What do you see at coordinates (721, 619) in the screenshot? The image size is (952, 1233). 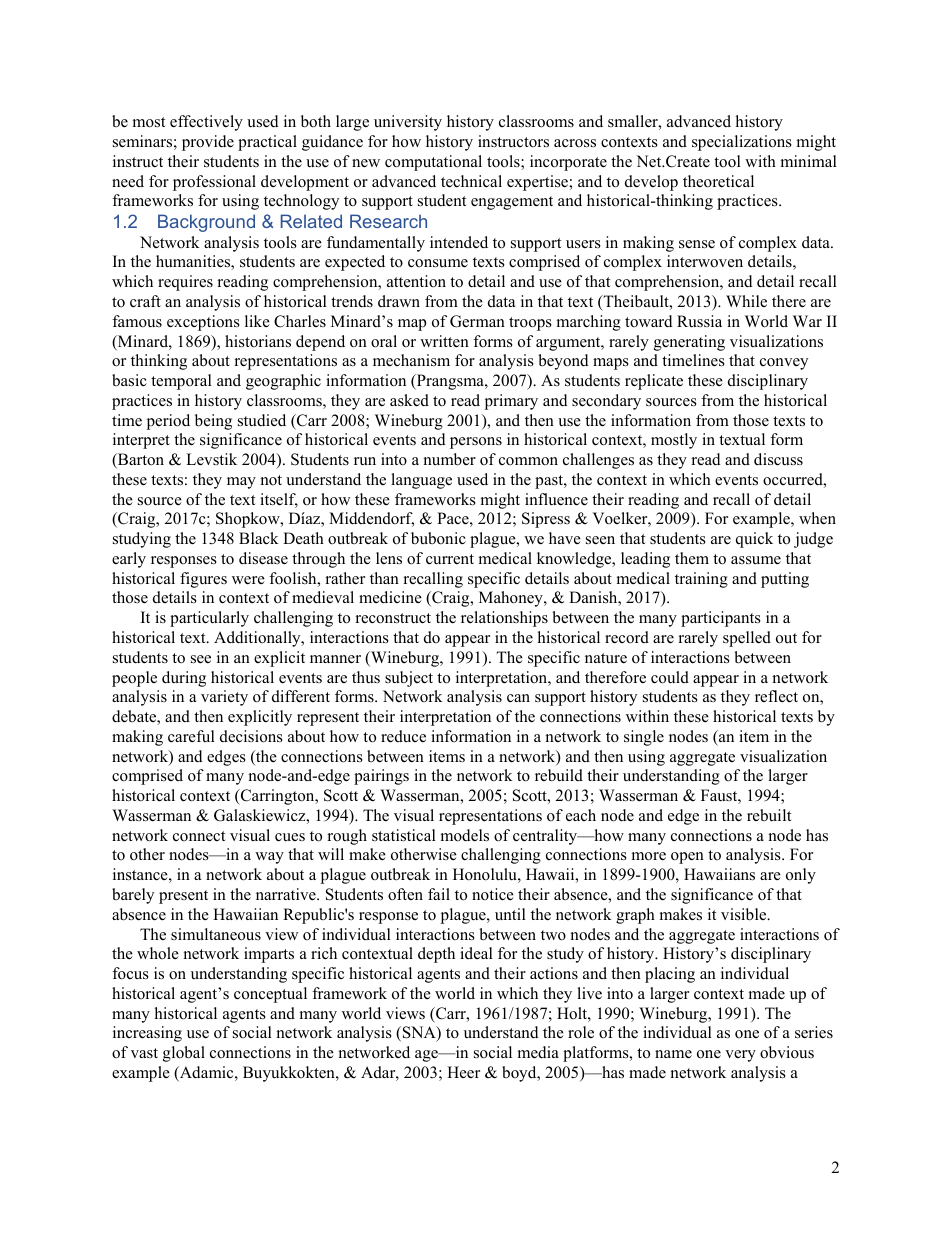 I see `participants` at bounding box center [721, 619].
